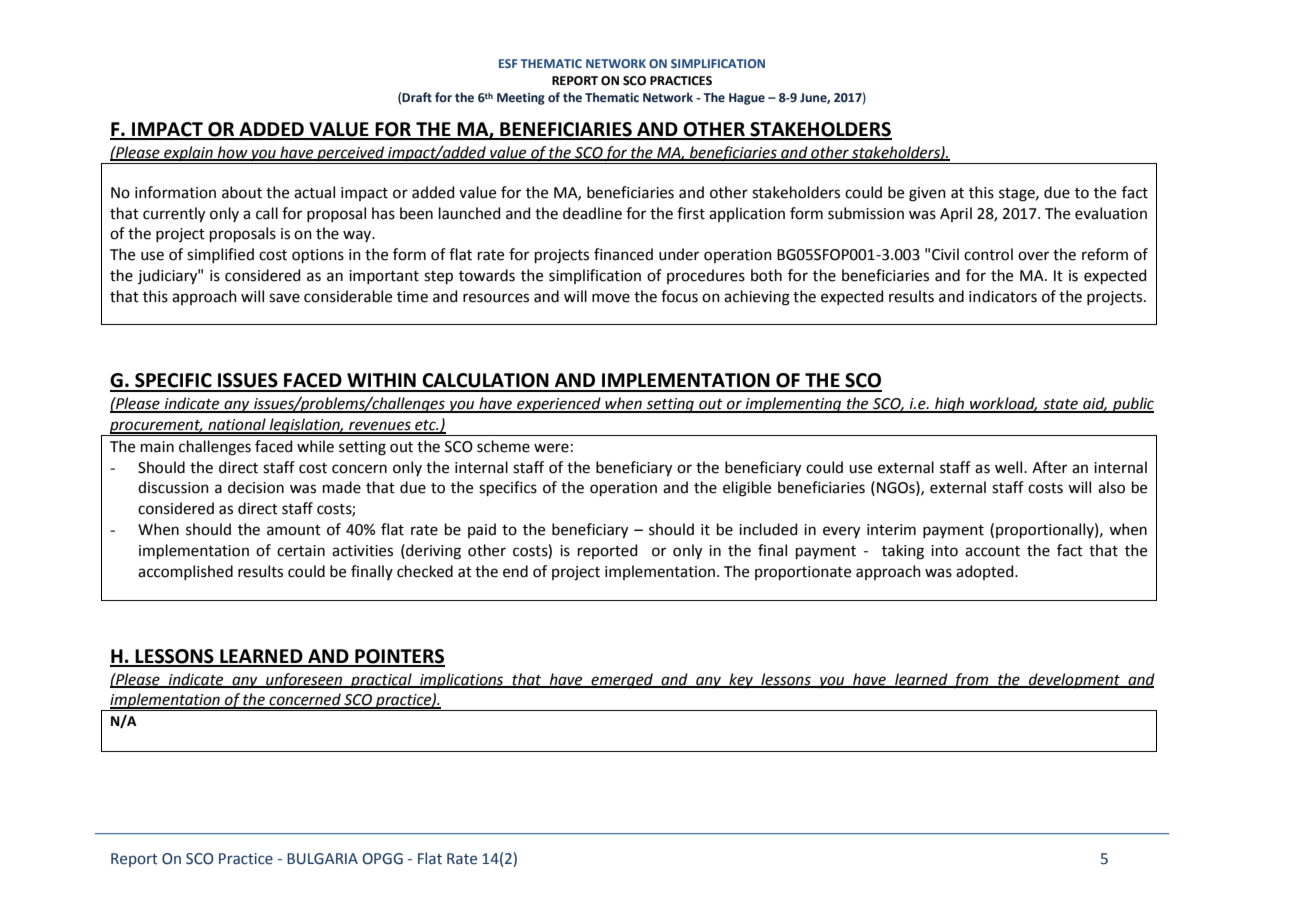  What do you see at coordinates (768, 529) in the screenshot?
I see `included` at bounding box center [768, 529].
